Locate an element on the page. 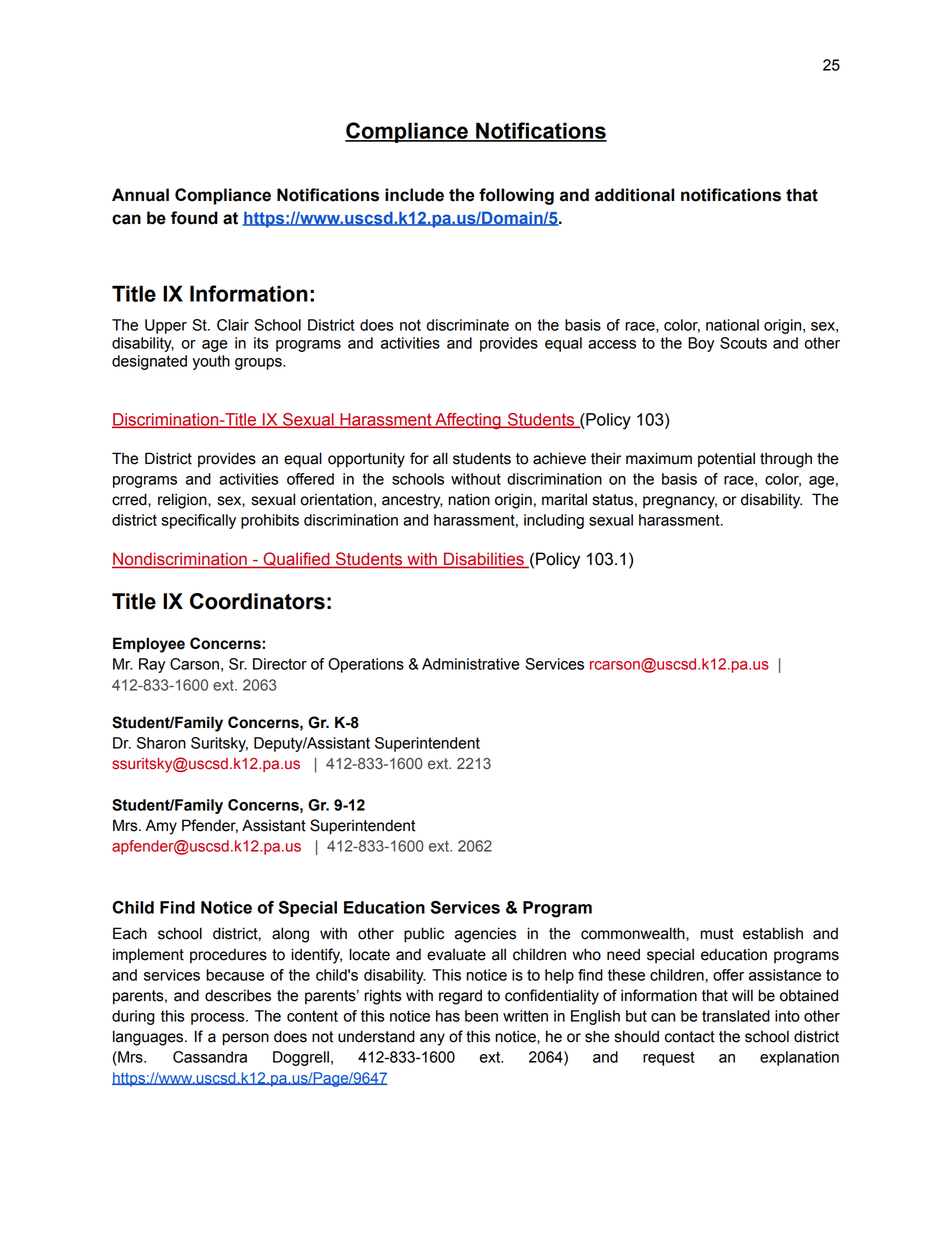 This image has width=952, height=1233. additional is located at coordinates (634, 195).
